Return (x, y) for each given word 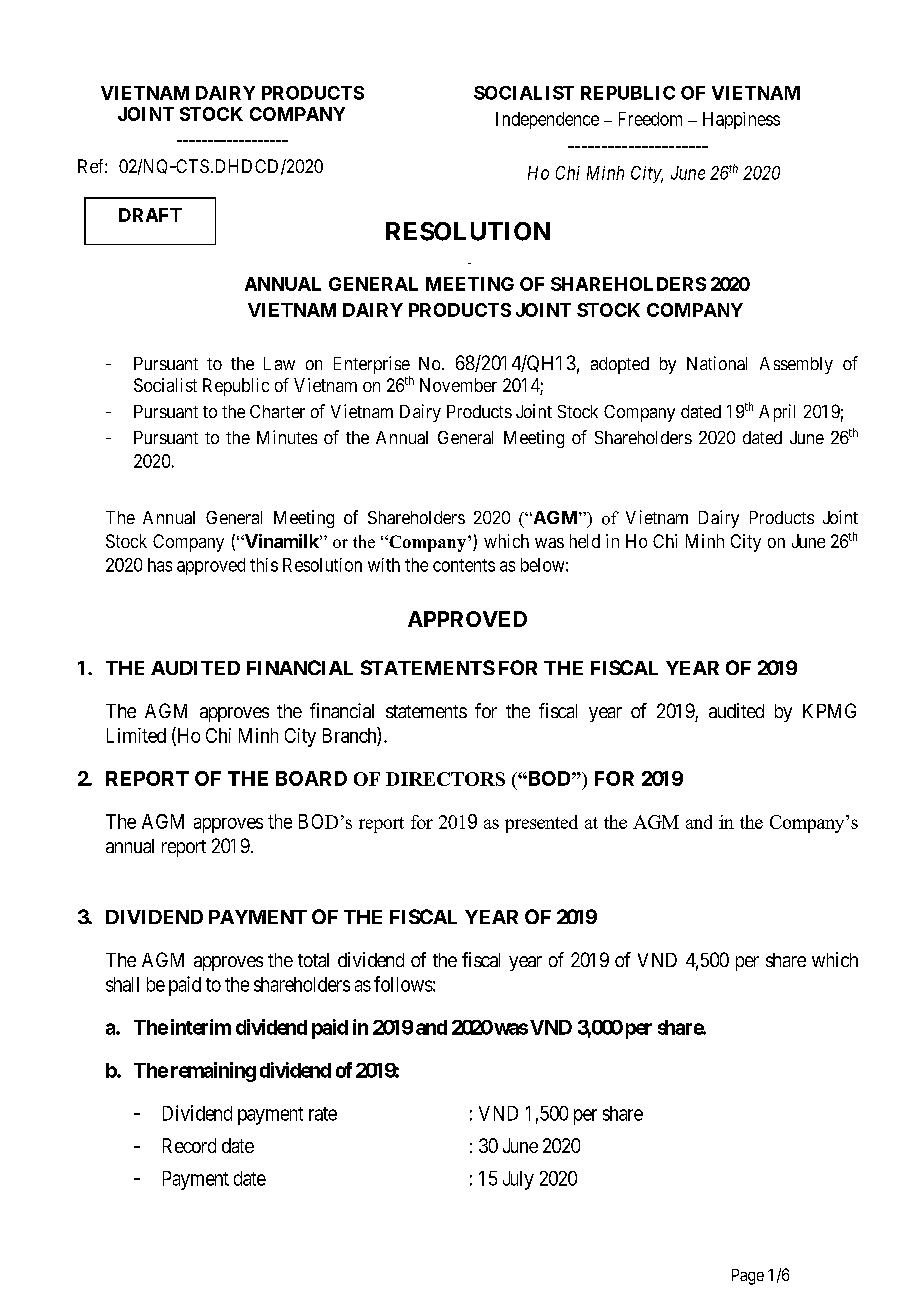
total (313, 960)
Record (189, 1145)
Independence (547, 120)
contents (464, 565)
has (160, 565)
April (777, 413)
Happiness (741, 120)
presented (541, 824)
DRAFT (150, 215)
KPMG (829, 710)
